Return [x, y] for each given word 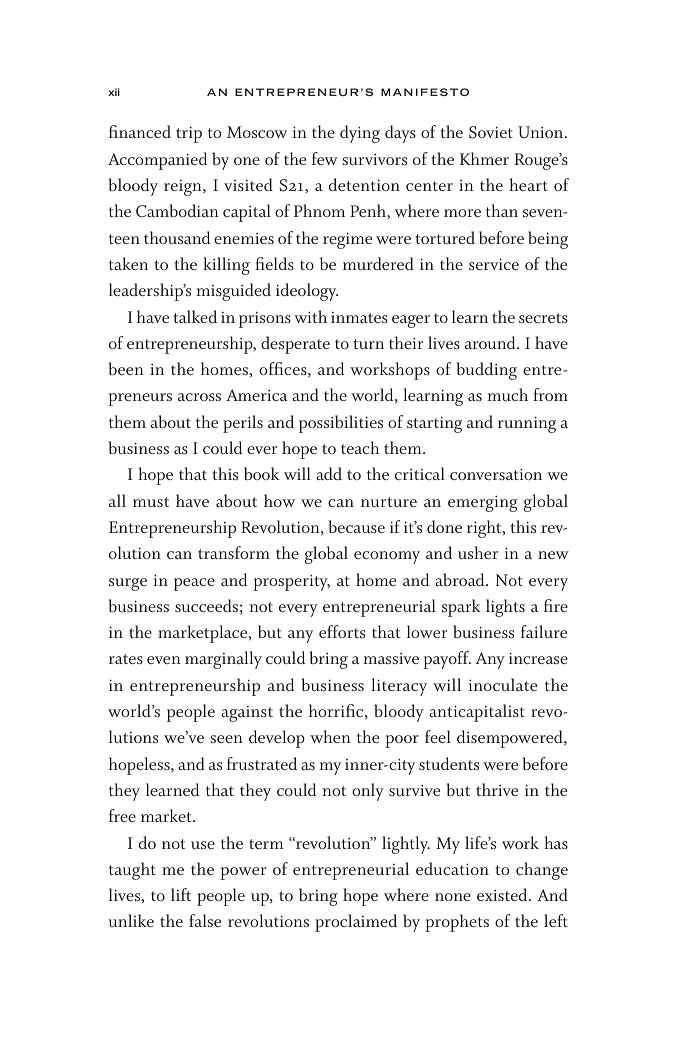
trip [189, 135]
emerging [483, 503]
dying [360, 134]
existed [503, 894]
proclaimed [356, 923]
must [151, 502]
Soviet [491, 132]
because [357, 526]
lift [181, 894]
